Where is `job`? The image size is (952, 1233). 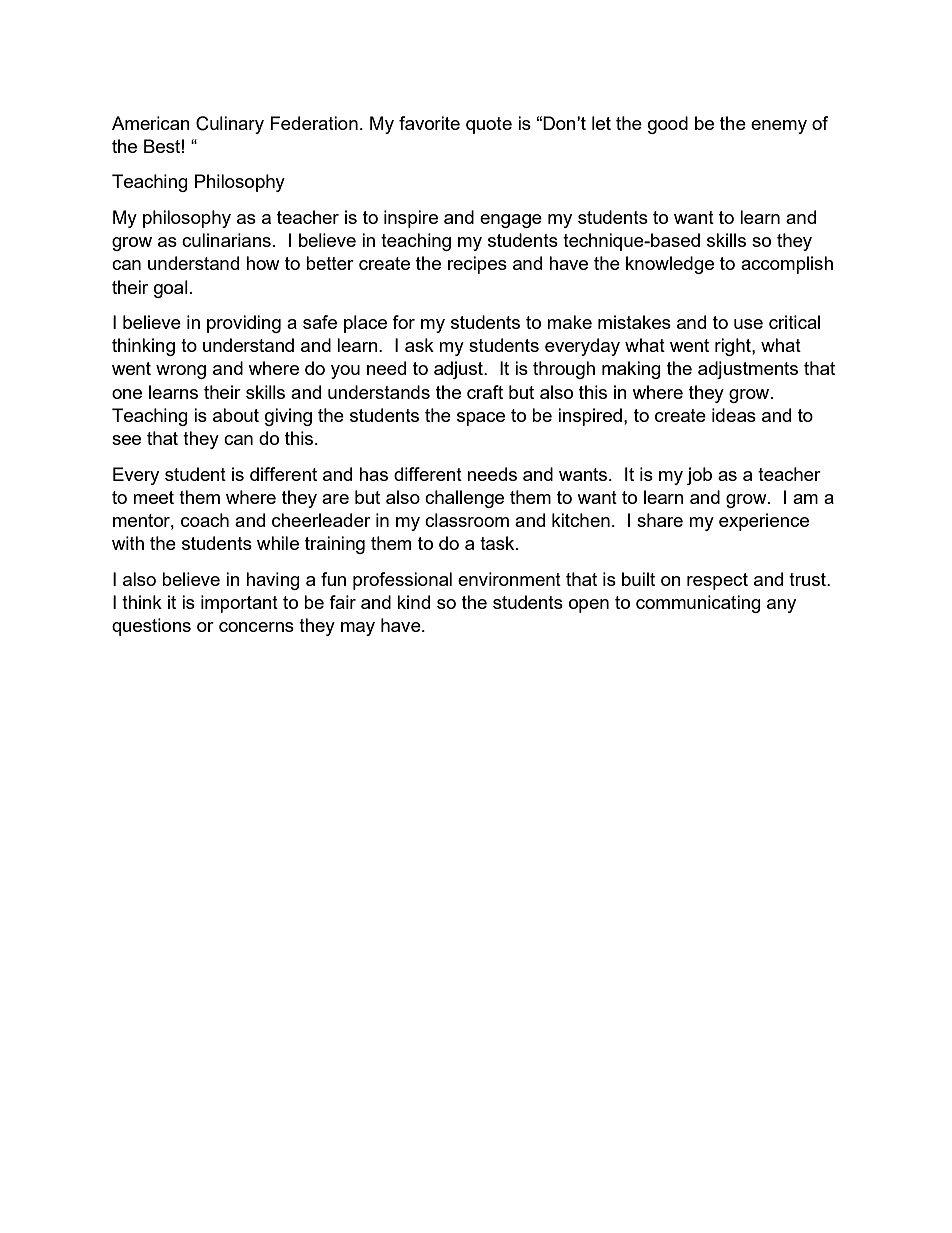
job is located at coordinates (699, 476).
